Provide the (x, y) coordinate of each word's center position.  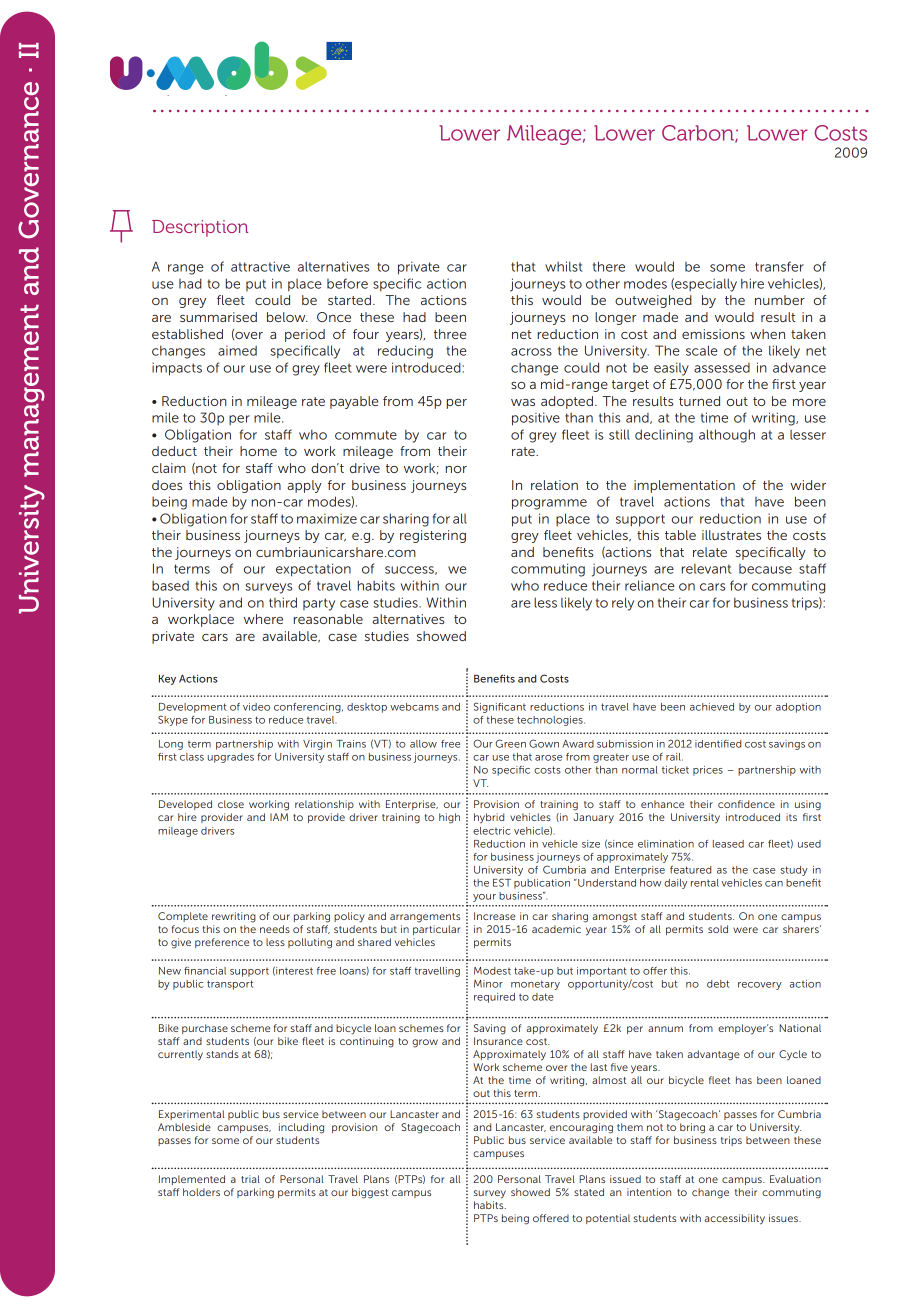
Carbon (699, 134)
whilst (564, 266)
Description (200, 228)
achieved (712, 707)
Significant (500, 707)
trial (250, 1179)
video (256, 707)
